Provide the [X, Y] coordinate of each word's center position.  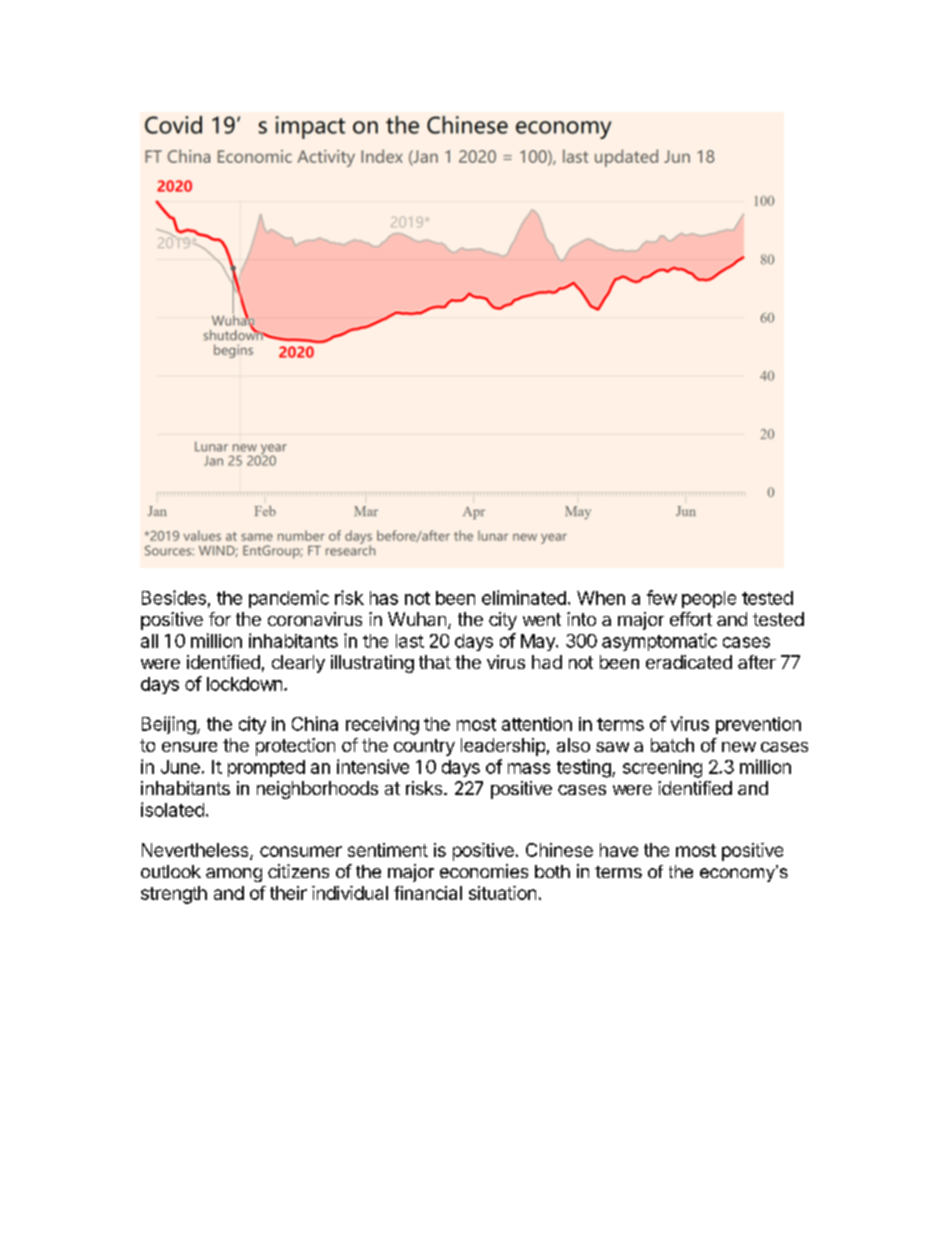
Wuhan [417, 619]
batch [672, 745]
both [552, 871]
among [234, 875]
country [424, 747]
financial [428, 893]
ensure [189, 747]
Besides [174, 597]
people [709, 599]
